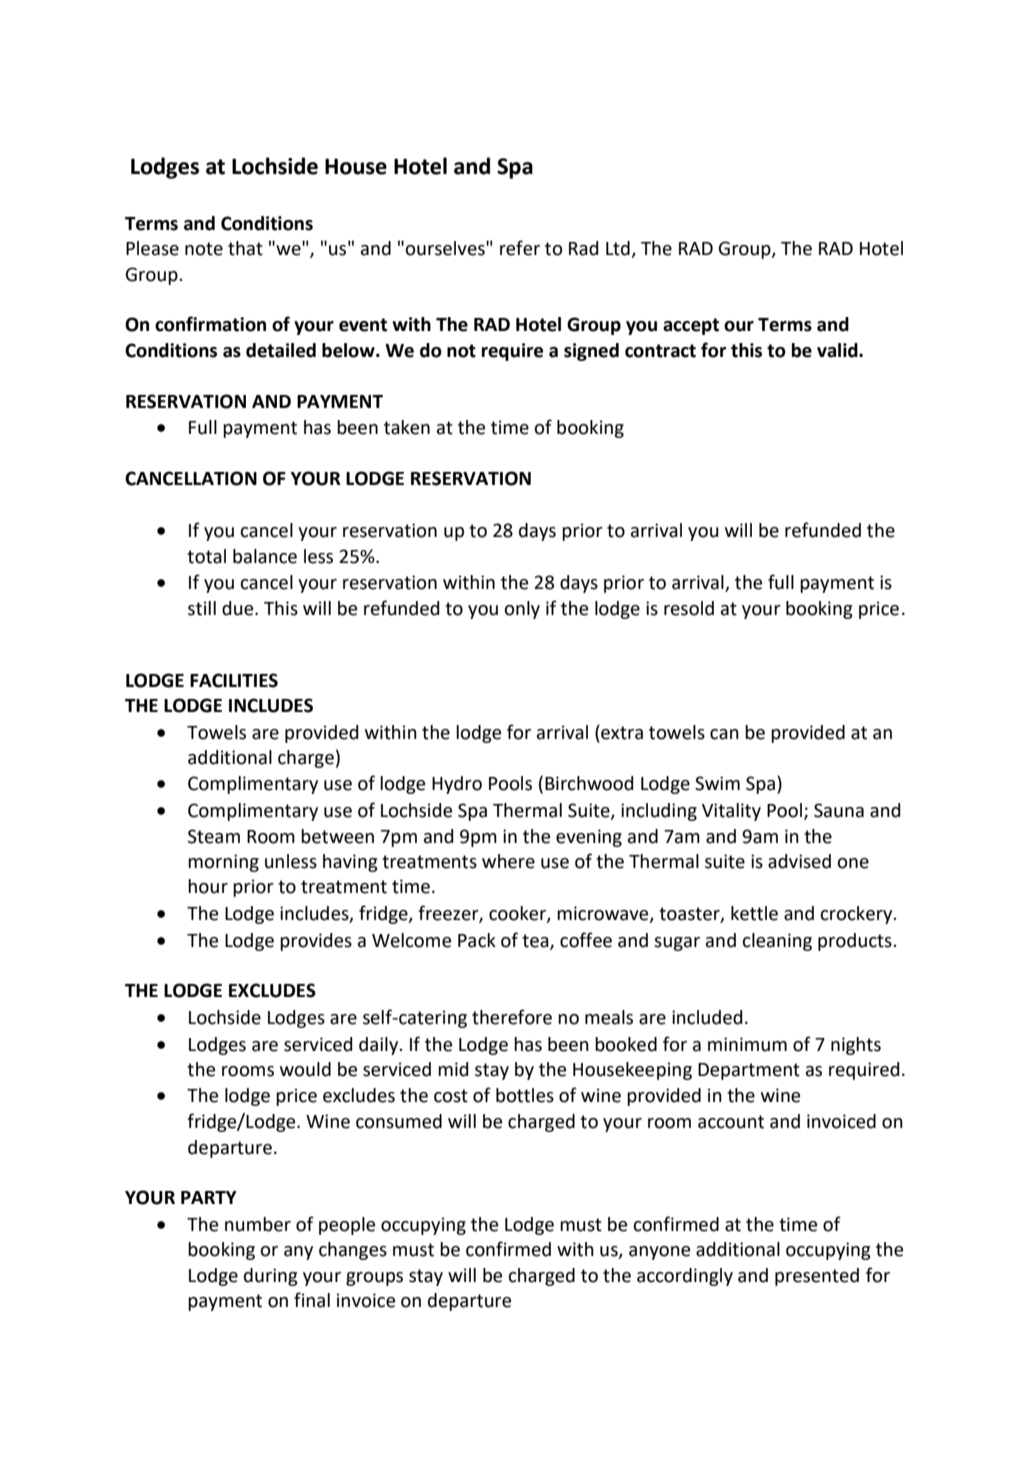  What do you see at coordinates (208, 886) in the document?
I see `hour` at bounding box center [208, 886].
